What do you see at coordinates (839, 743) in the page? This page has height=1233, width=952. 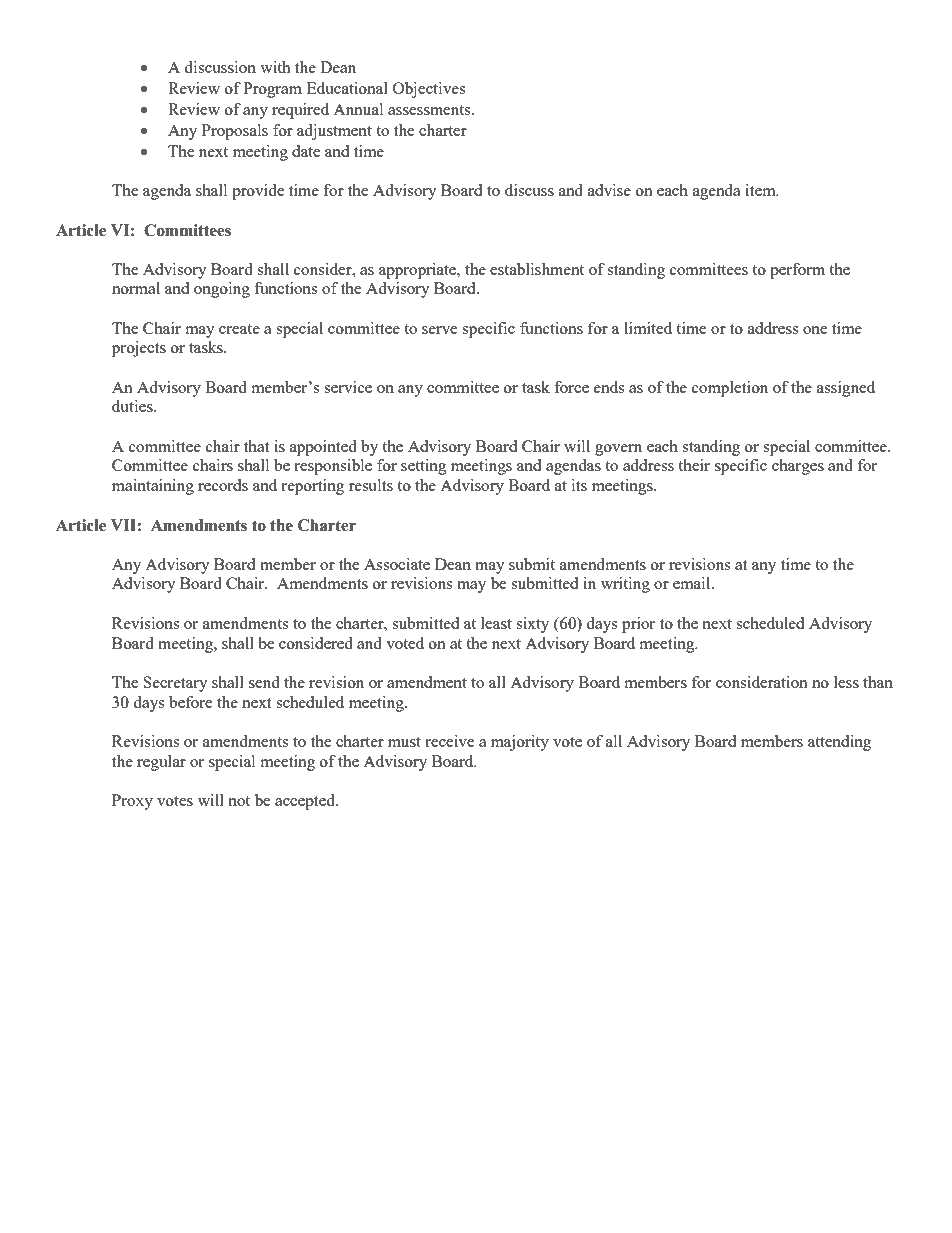 I see `attending` at bounding box center [839, 743].
